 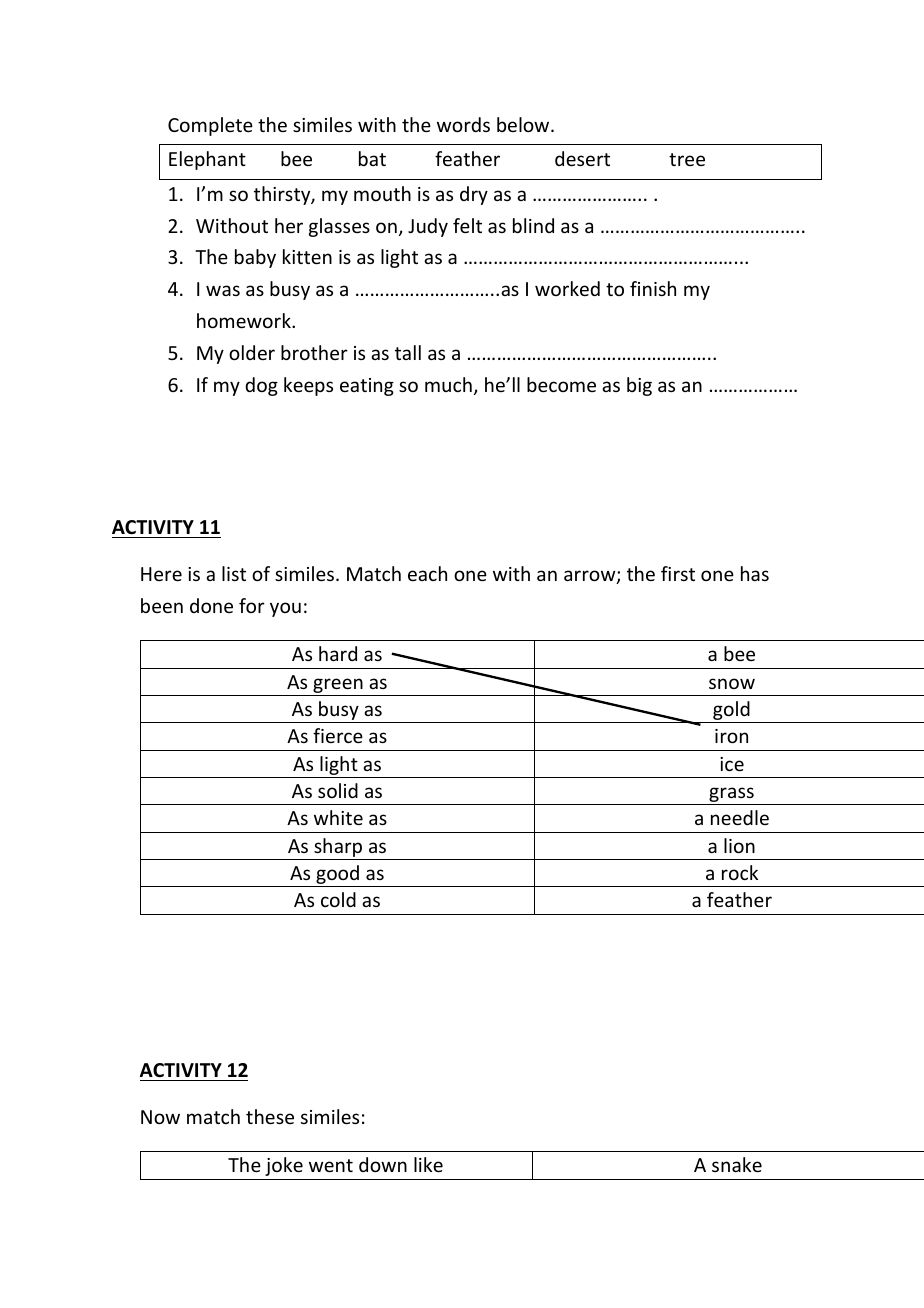 I want to click on these, so click(x=270, y=1116).
